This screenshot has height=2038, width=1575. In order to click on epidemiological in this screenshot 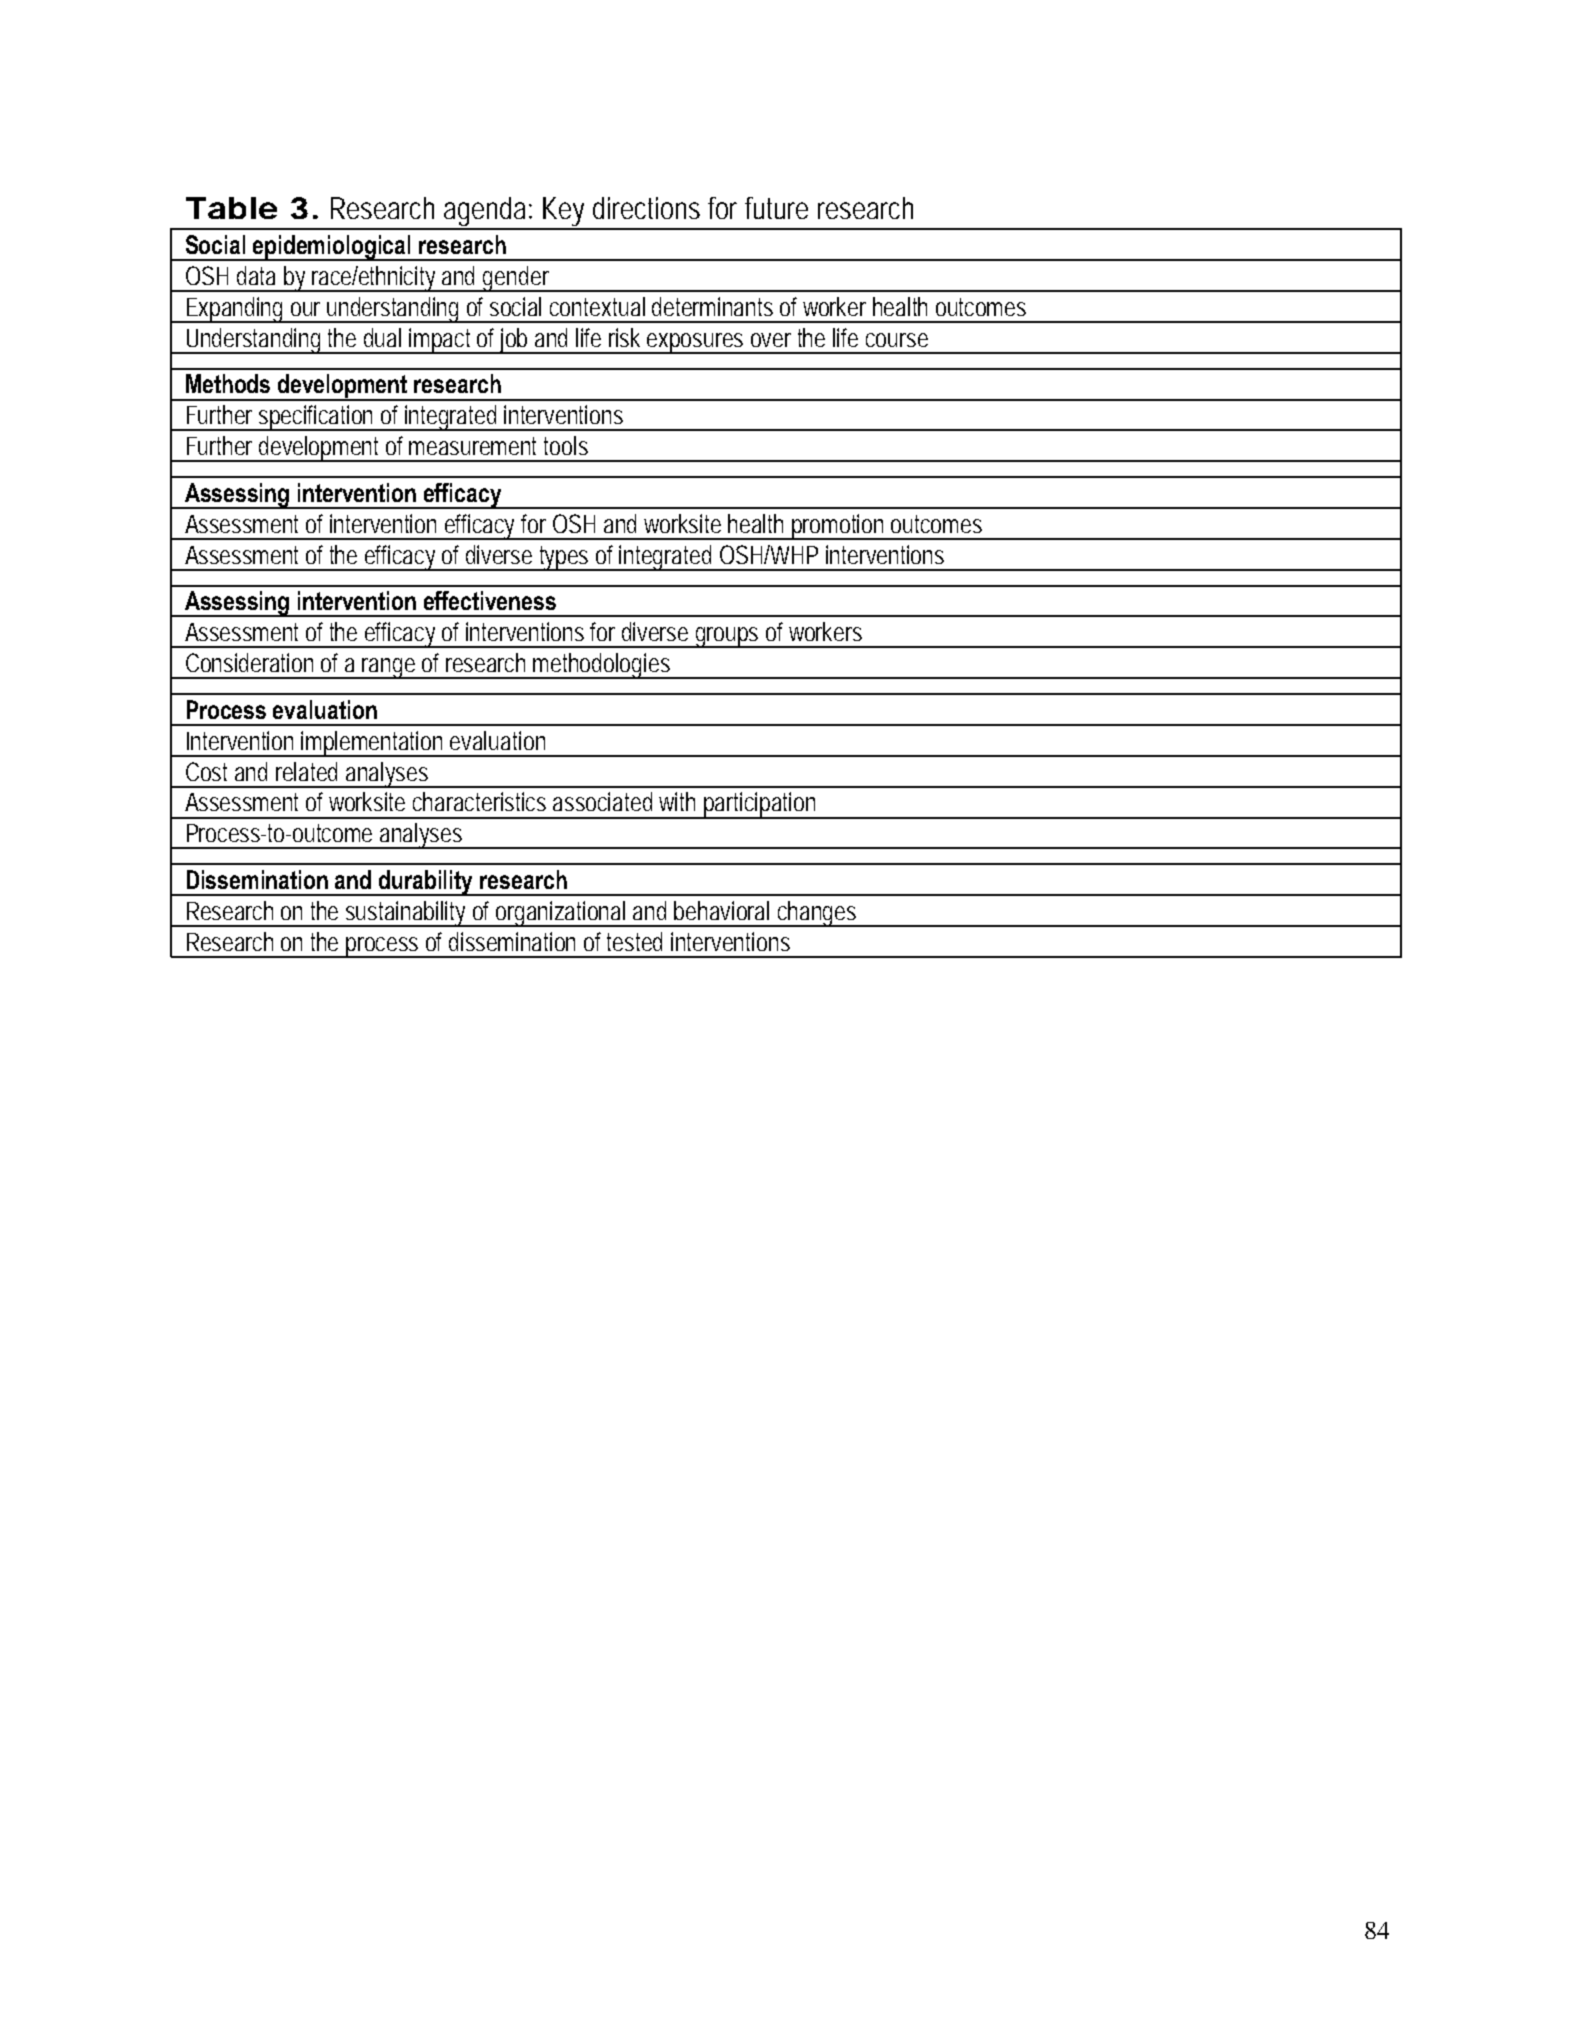, I will do `click(333, 248)`.
